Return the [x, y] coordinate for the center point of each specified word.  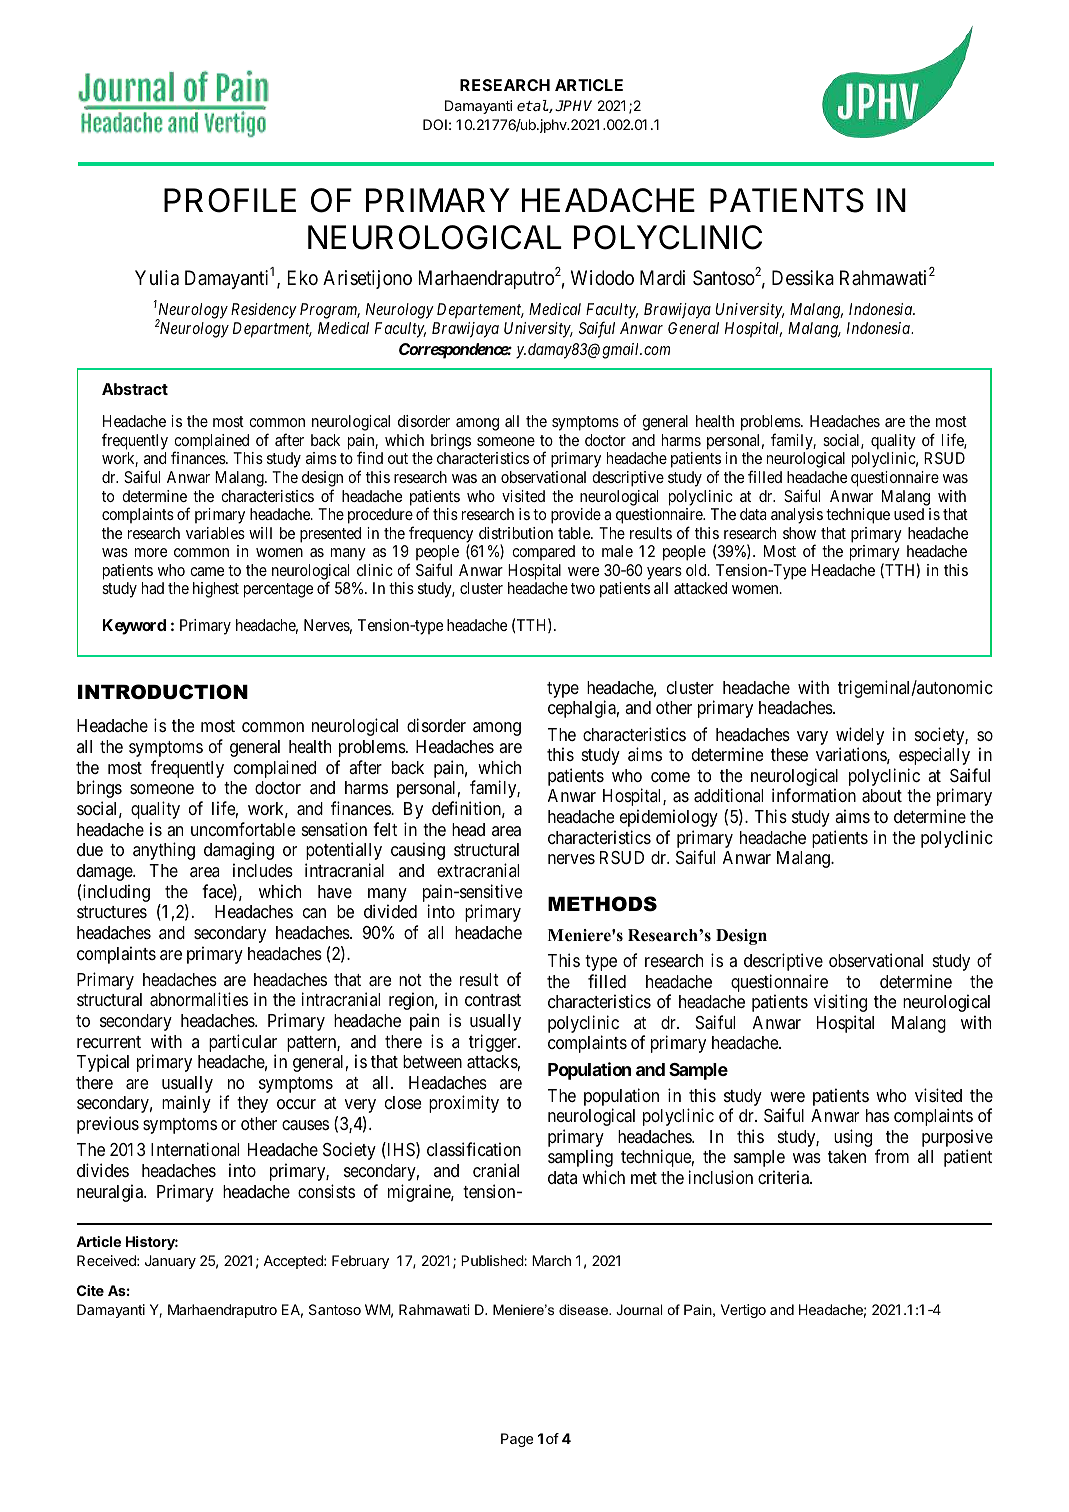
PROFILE [230, 200]
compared [543, 552]
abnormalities [199, 999]
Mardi [662, 278]
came [207, 571]
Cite [90, 1290]
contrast [493, 1000]
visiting [840, 1003]
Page [517, 1440]
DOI [435, 124]
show [799, 533]
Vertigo [743, 1311]
